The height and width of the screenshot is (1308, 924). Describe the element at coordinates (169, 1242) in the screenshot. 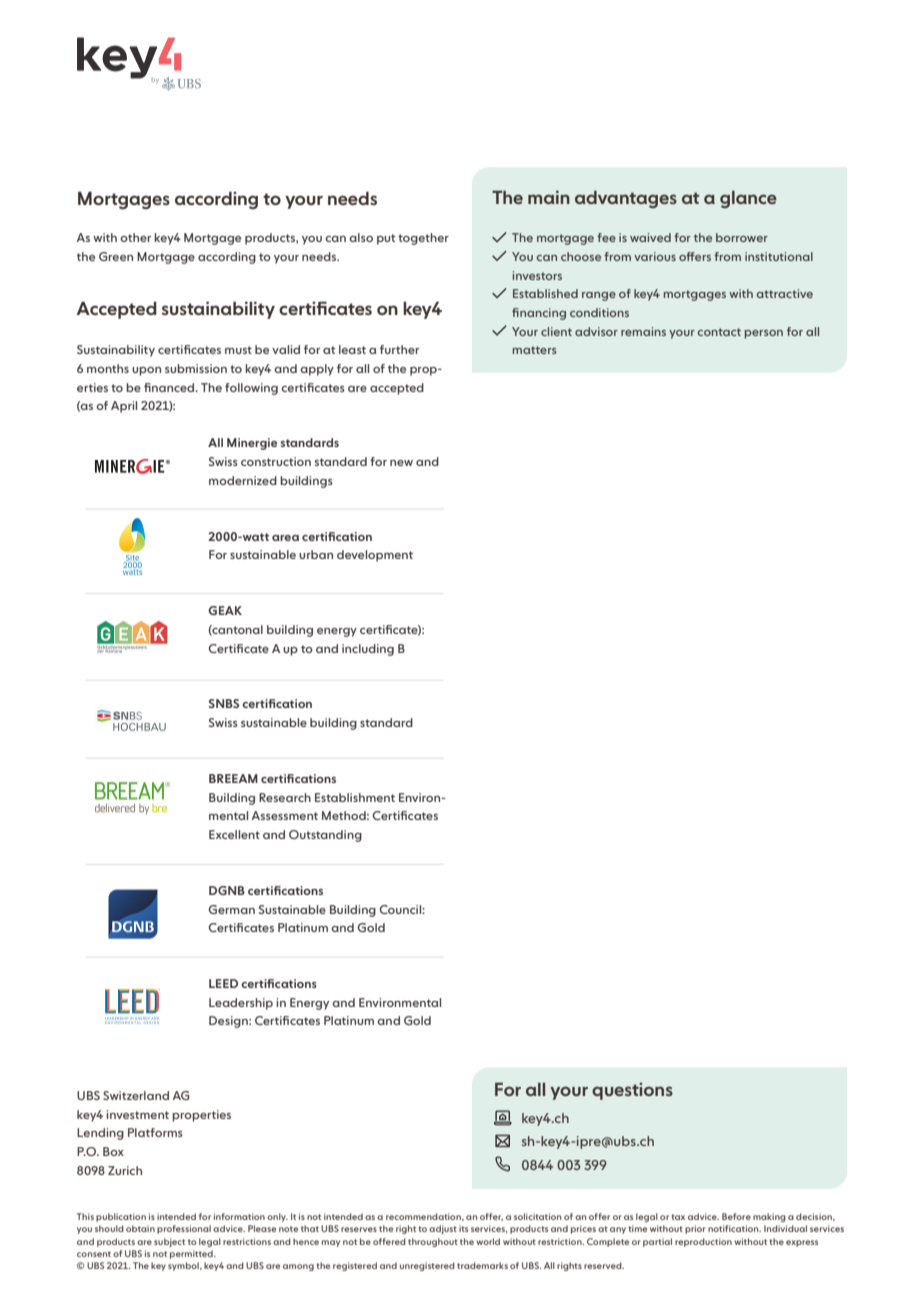

I see `subject` at that location.
